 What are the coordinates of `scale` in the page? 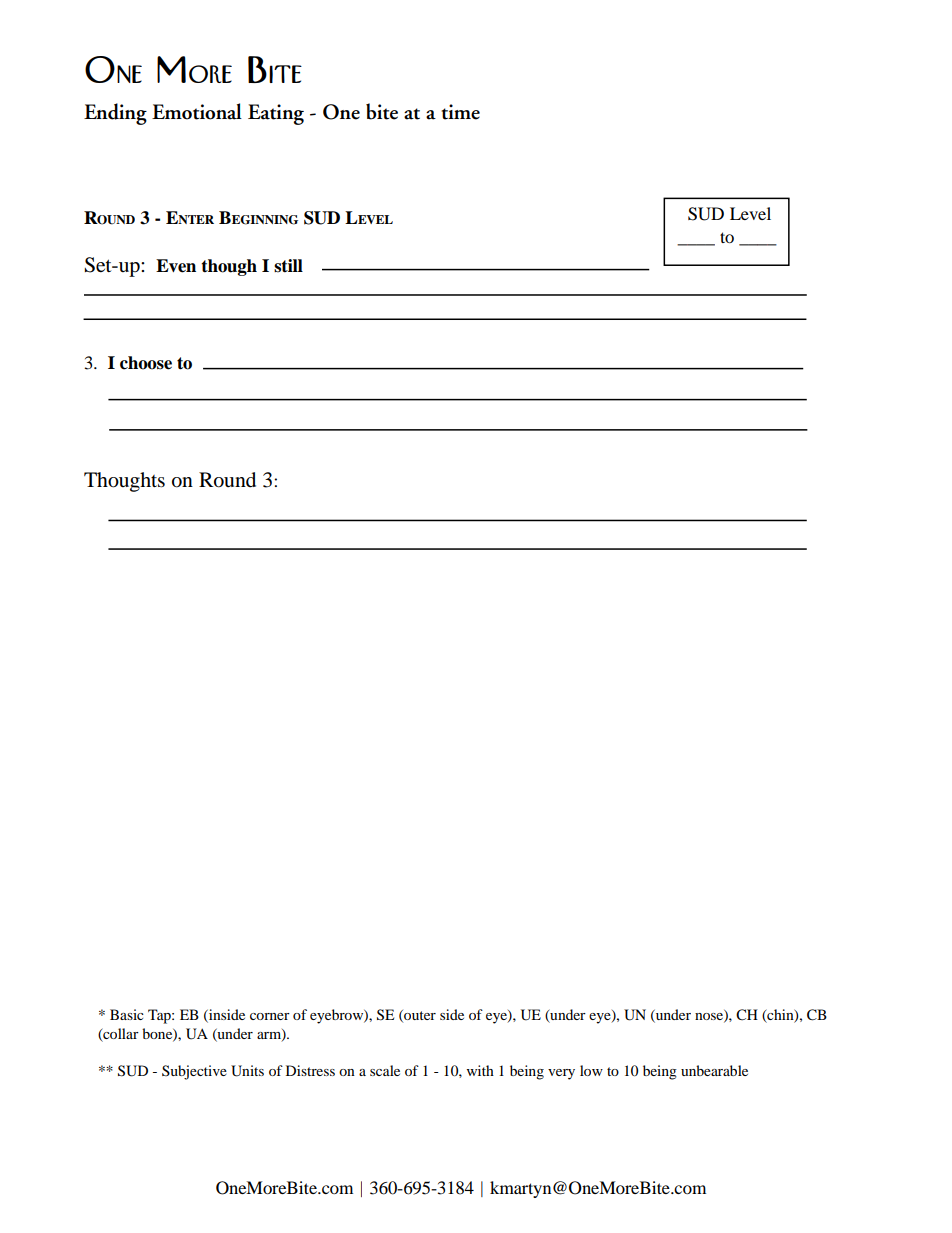 It's located at (385, 1070).
